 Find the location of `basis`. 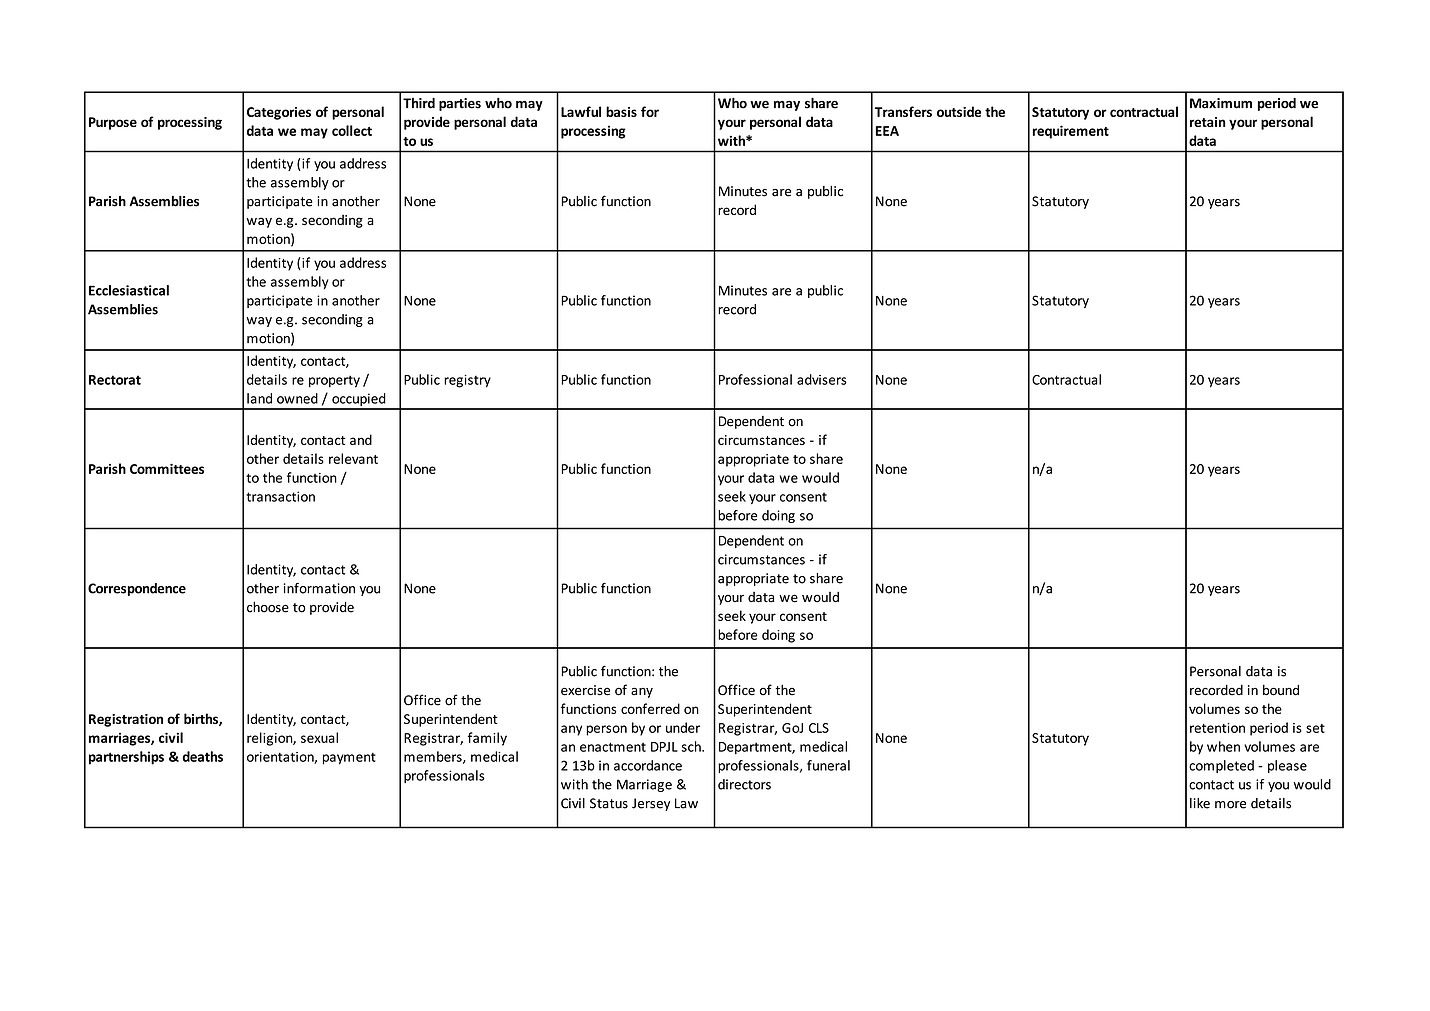

basis is located at coordinates (621, 111).
